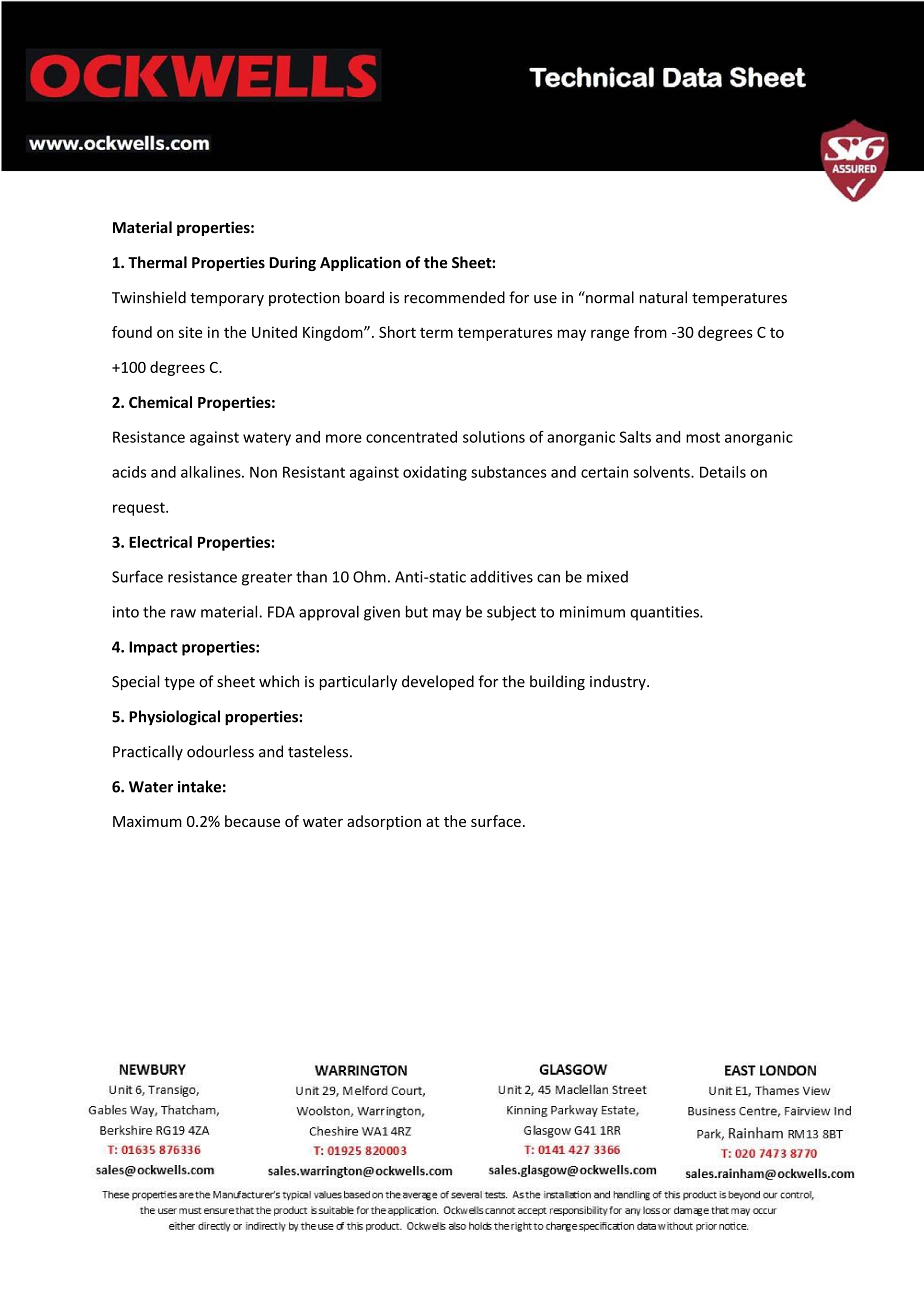 This image has height=1308, width=924. What do you see at coordinates (663, 297) in the image?
I see `natural` at bounding box center [663, 297].
